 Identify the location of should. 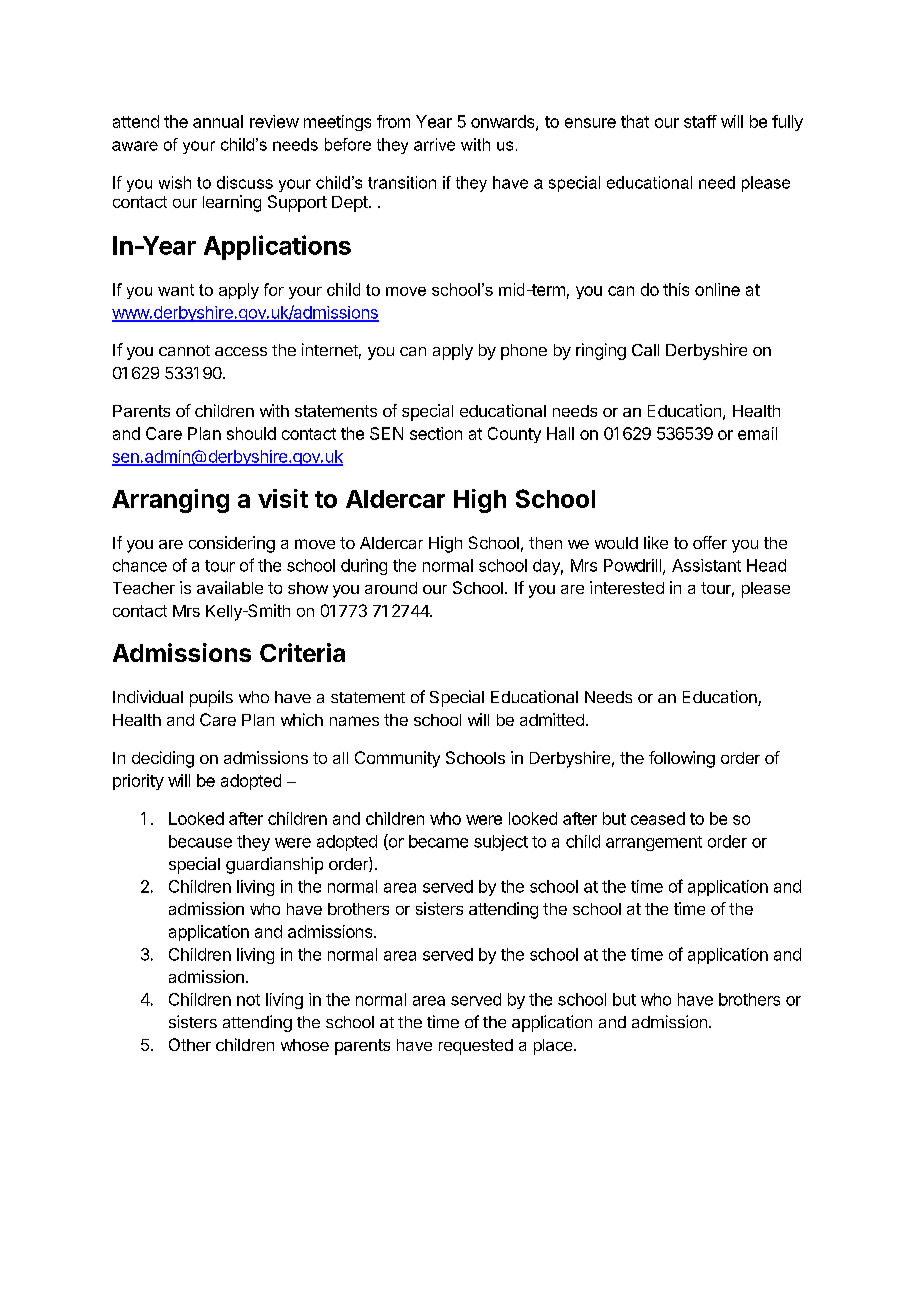
(251, 433).
